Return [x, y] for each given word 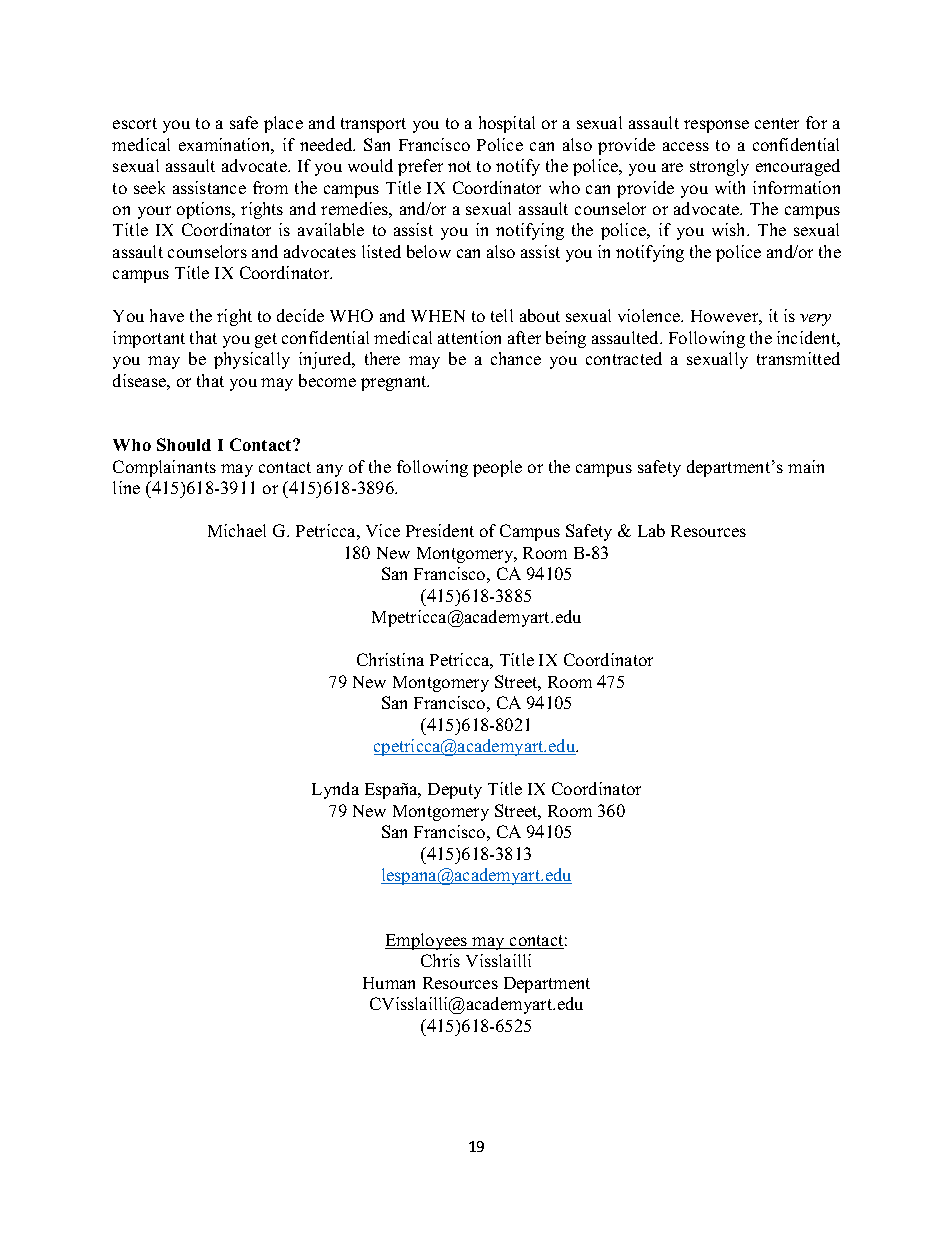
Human [389, 983]
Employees [427, 941]
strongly [719, 167]
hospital [507, 124]
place [283, 124]
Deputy [455, 791]
